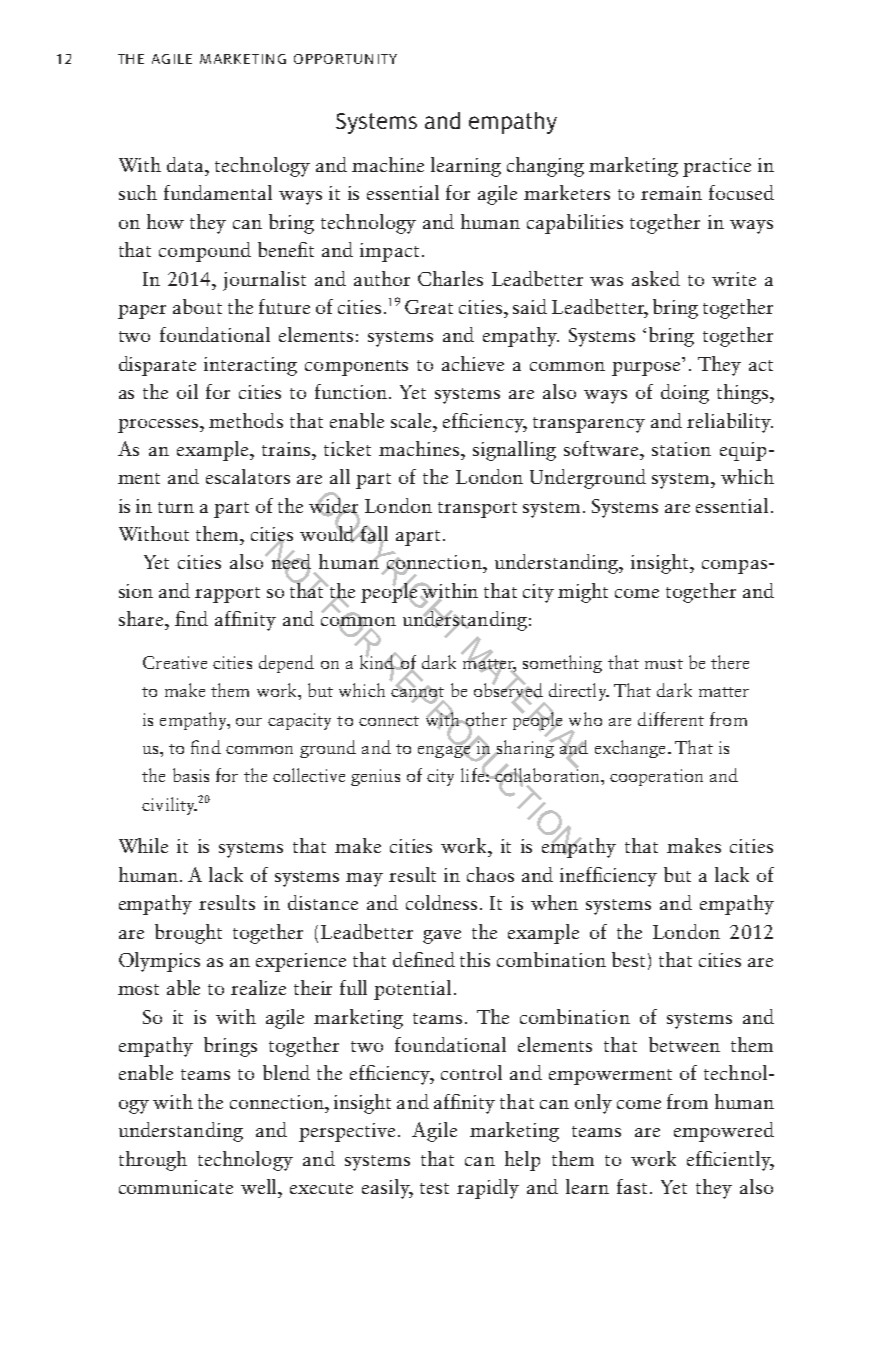 The height and width of the document is (1345, 896). Describe the element at coordinates (176, 1187) in the document. I see `communicate` at that location.
